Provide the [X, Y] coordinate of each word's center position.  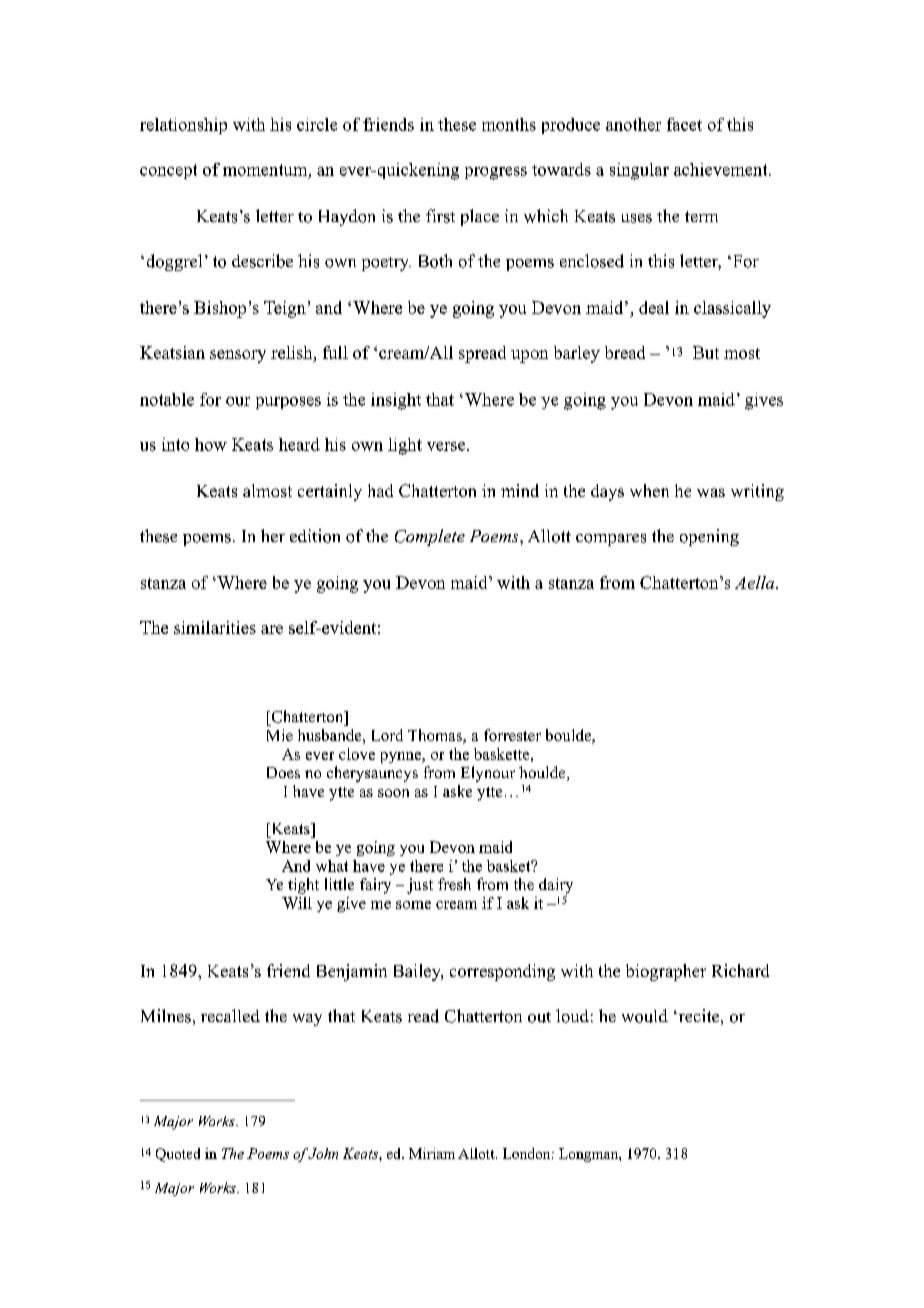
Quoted [178, 1155]
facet [684, 124]
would [645, 1016]
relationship [183, 126]
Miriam [432, 1153]
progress [496, 173]
